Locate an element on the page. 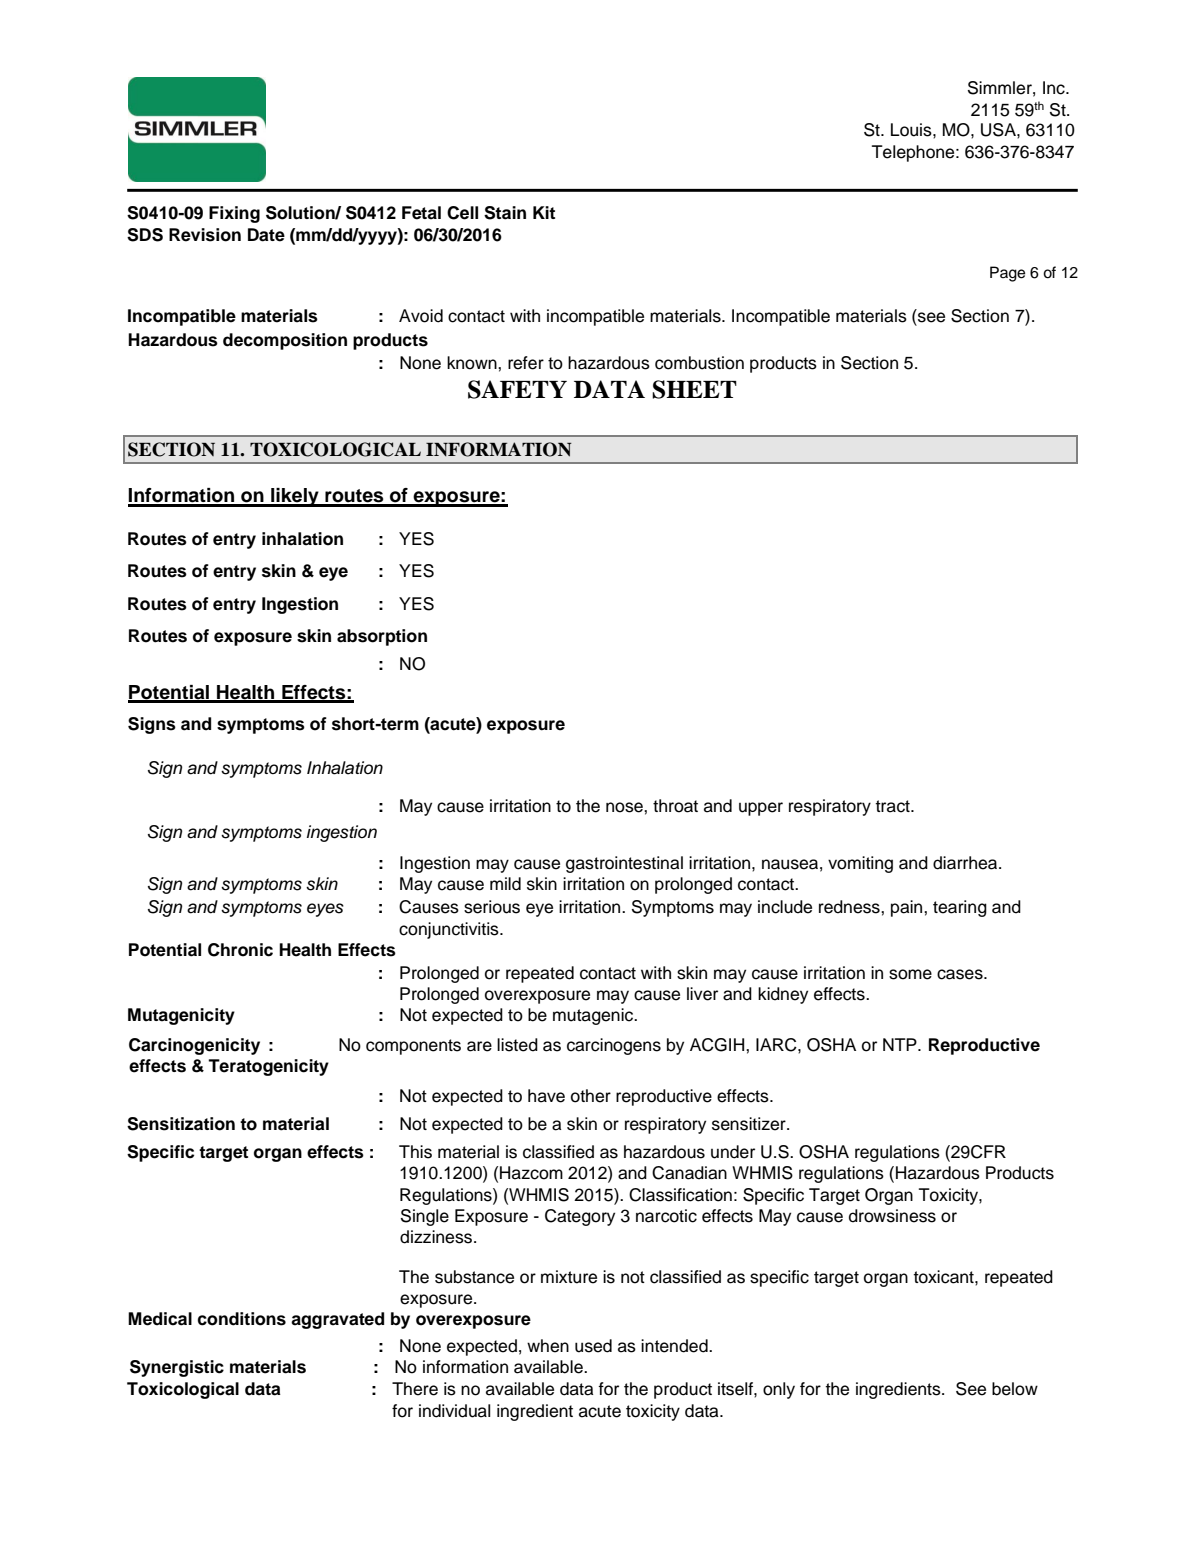 Image resolution: width=1197 pixels, height=1550 pixels. eyes is located at coordinates (325, 910).
